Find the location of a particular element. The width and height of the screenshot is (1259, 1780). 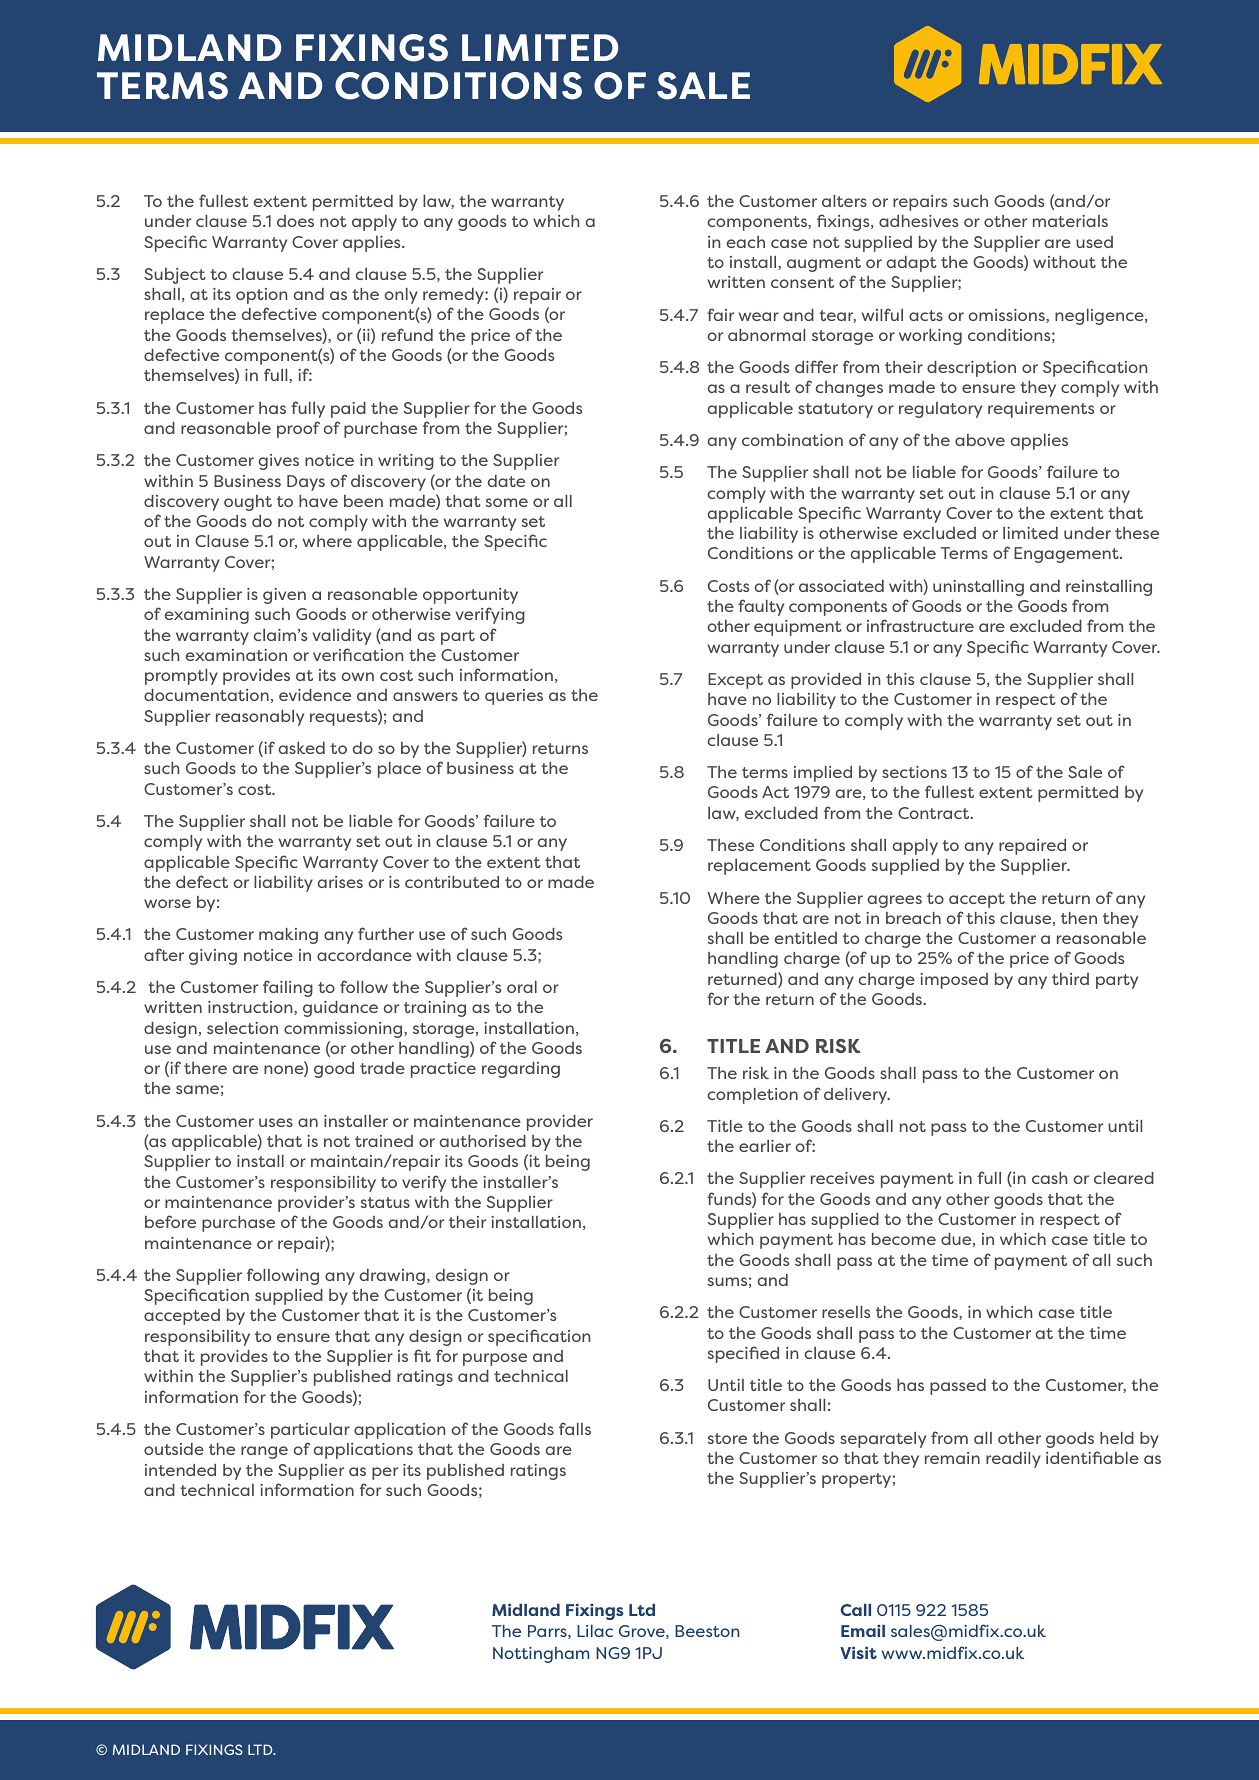

making is located at coordinates (288, 936).
